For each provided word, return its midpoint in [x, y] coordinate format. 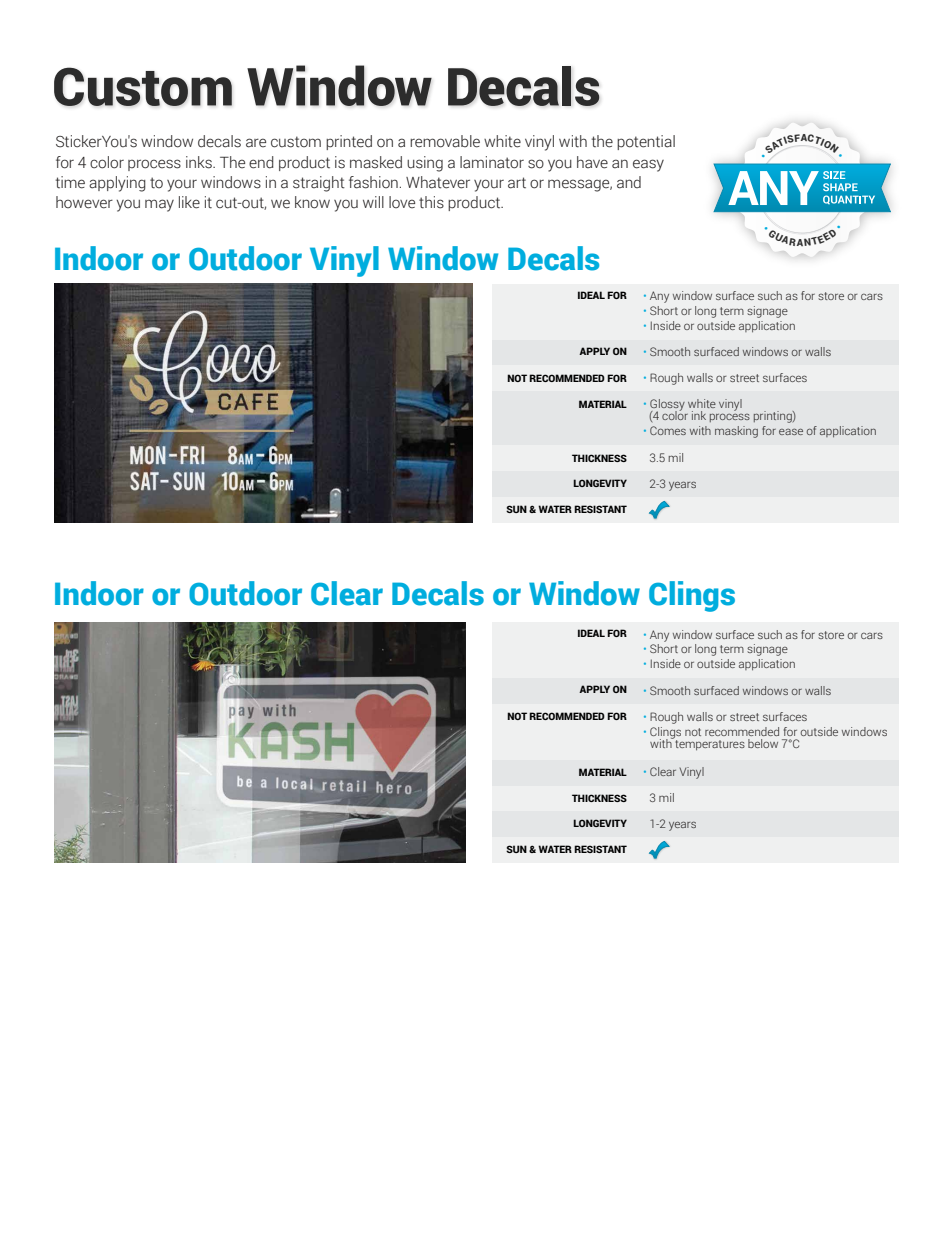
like [189, 202]
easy [648, 165]
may [159, 205]
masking [736, 432]
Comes [668, 430]
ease [791, 431]
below [763, 743]
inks [200, 162]
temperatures [709, 744]
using [425, 164]
